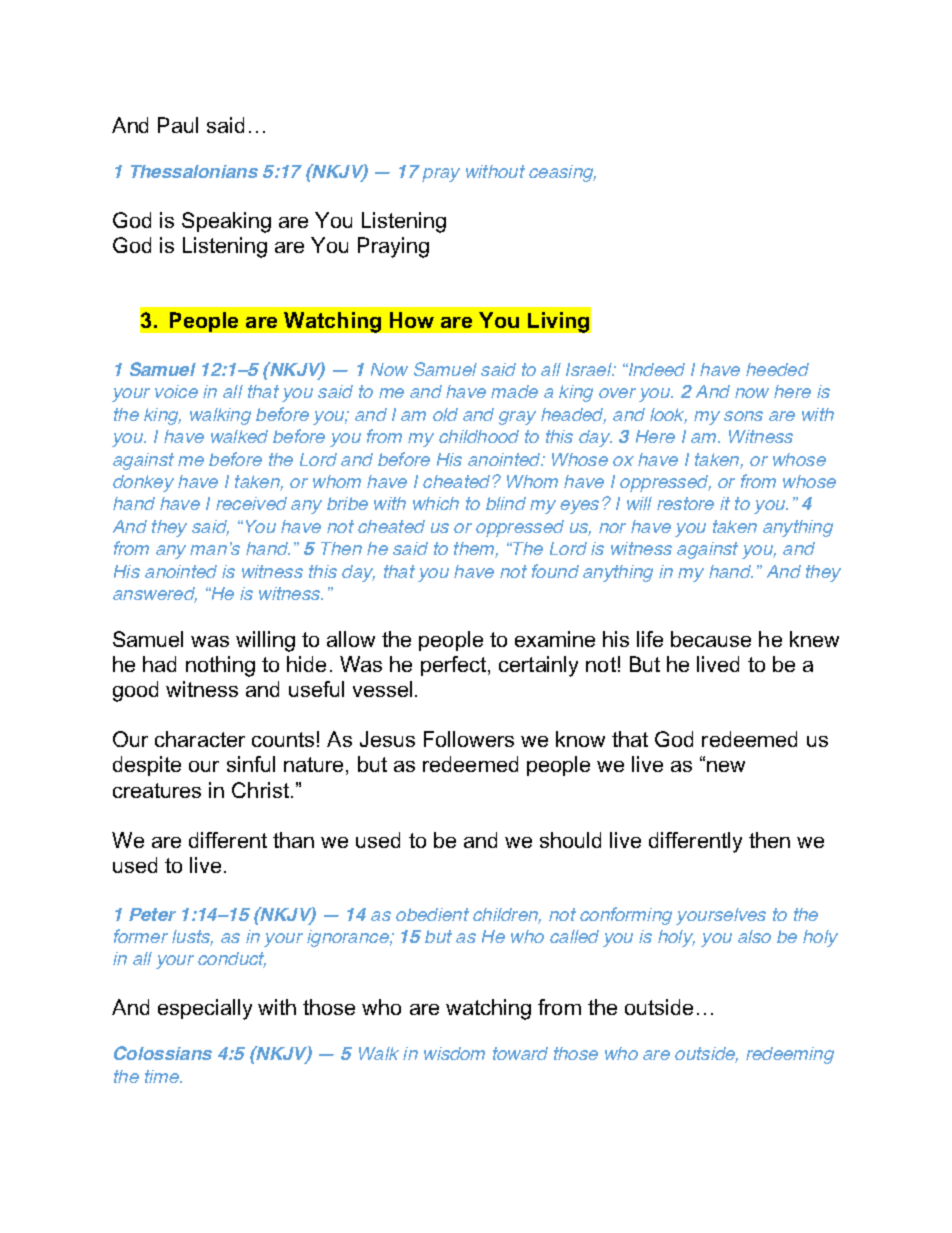 This image has height=1233, width=952. Describe the element at coordinates (754, 936) in the image. I see `also` at that location.
